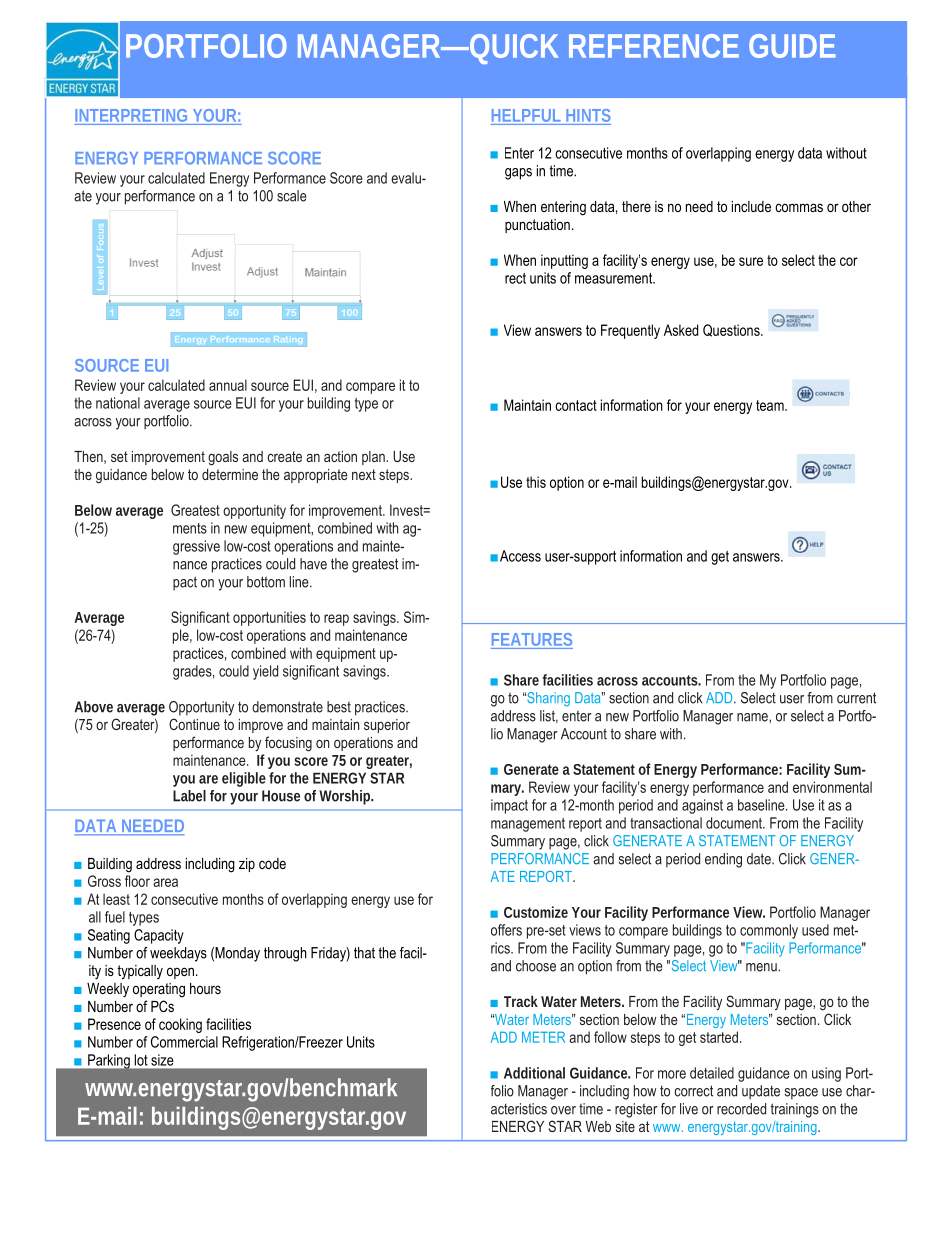 This image has width=952, height=1233. Describe the element at coordinates (732, 330) in the image. I see `Questions` at that location.
